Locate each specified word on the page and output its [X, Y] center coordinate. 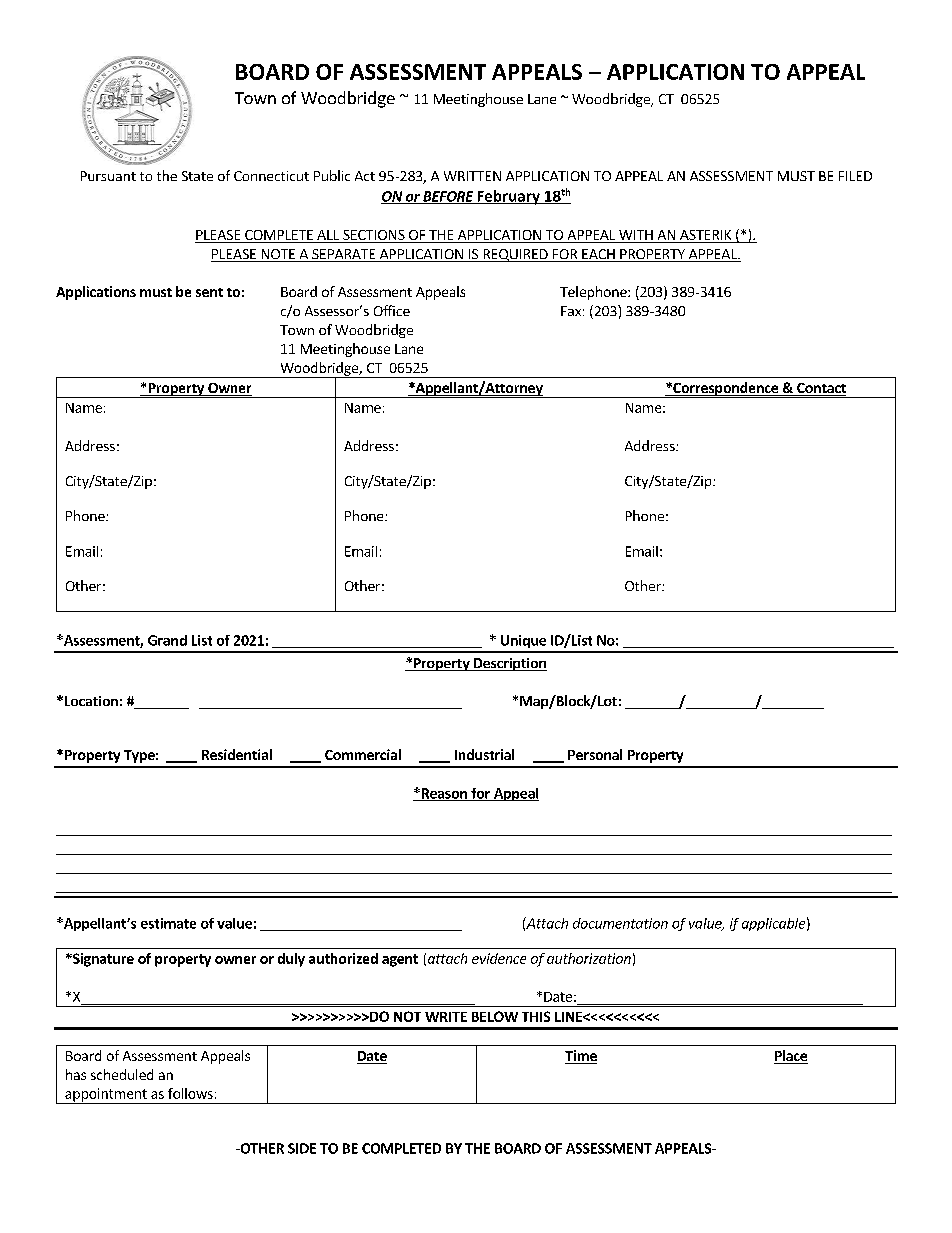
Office [392, 310]
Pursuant [108, 176]
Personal [595, 754]
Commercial [363, 754]
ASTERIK [706, 236]
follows [190, 1093]
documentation [620, 923]
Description [509, 664]
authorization [589, 958]
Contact [820, 389]
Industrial [484, 754]
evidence [499, 958]
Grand [167, 640]
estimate [168, 923]
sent [209, 292]
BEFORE [448, 197]
